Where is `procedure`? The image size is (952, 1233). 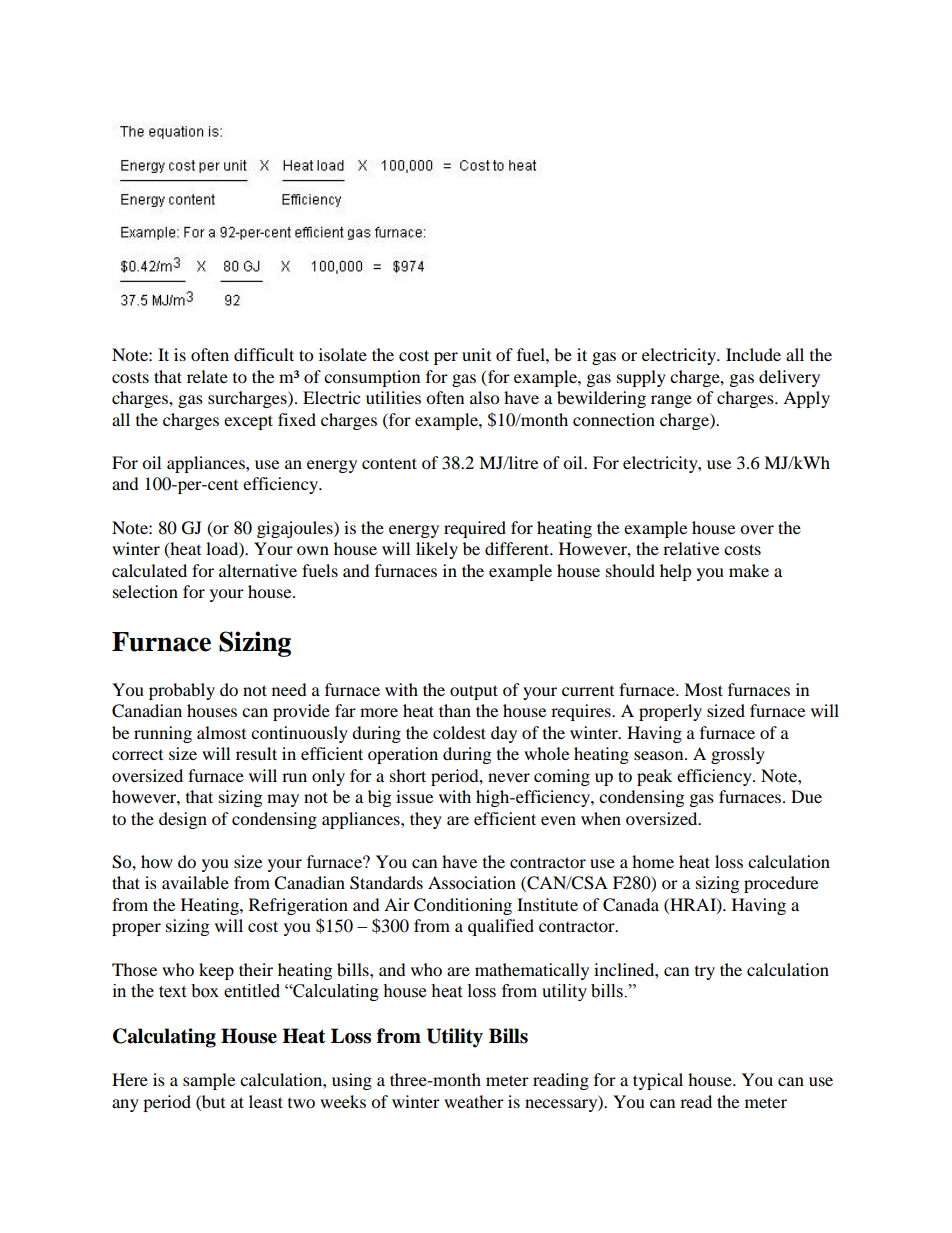 procedure is located at coordinates (781, 884).
